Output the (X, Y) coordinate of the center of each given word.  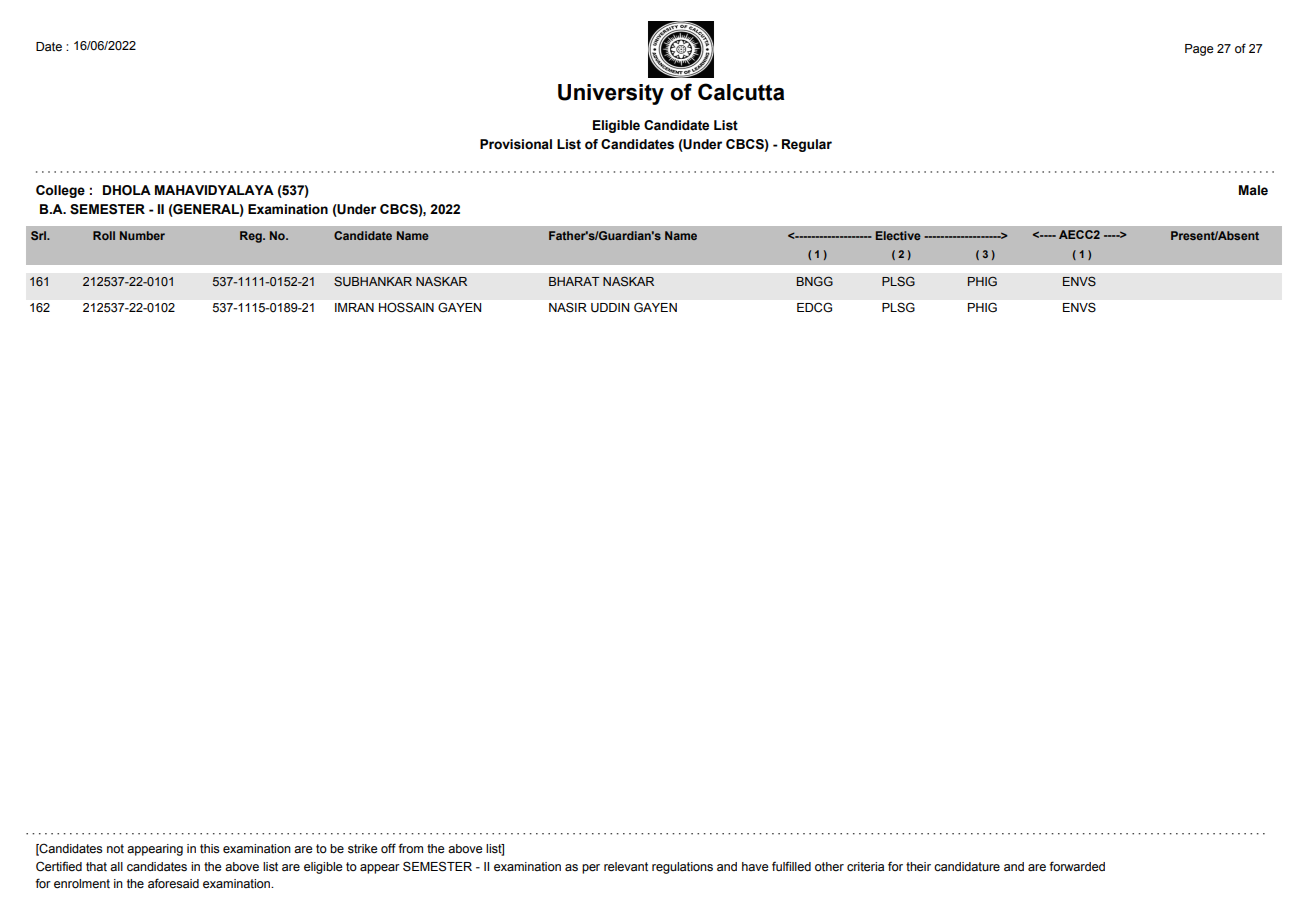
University (611, 94)
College (60, 191)
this (209, 849)
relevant (626, 867)
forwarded (1077, 866)
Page (1199, 50)
